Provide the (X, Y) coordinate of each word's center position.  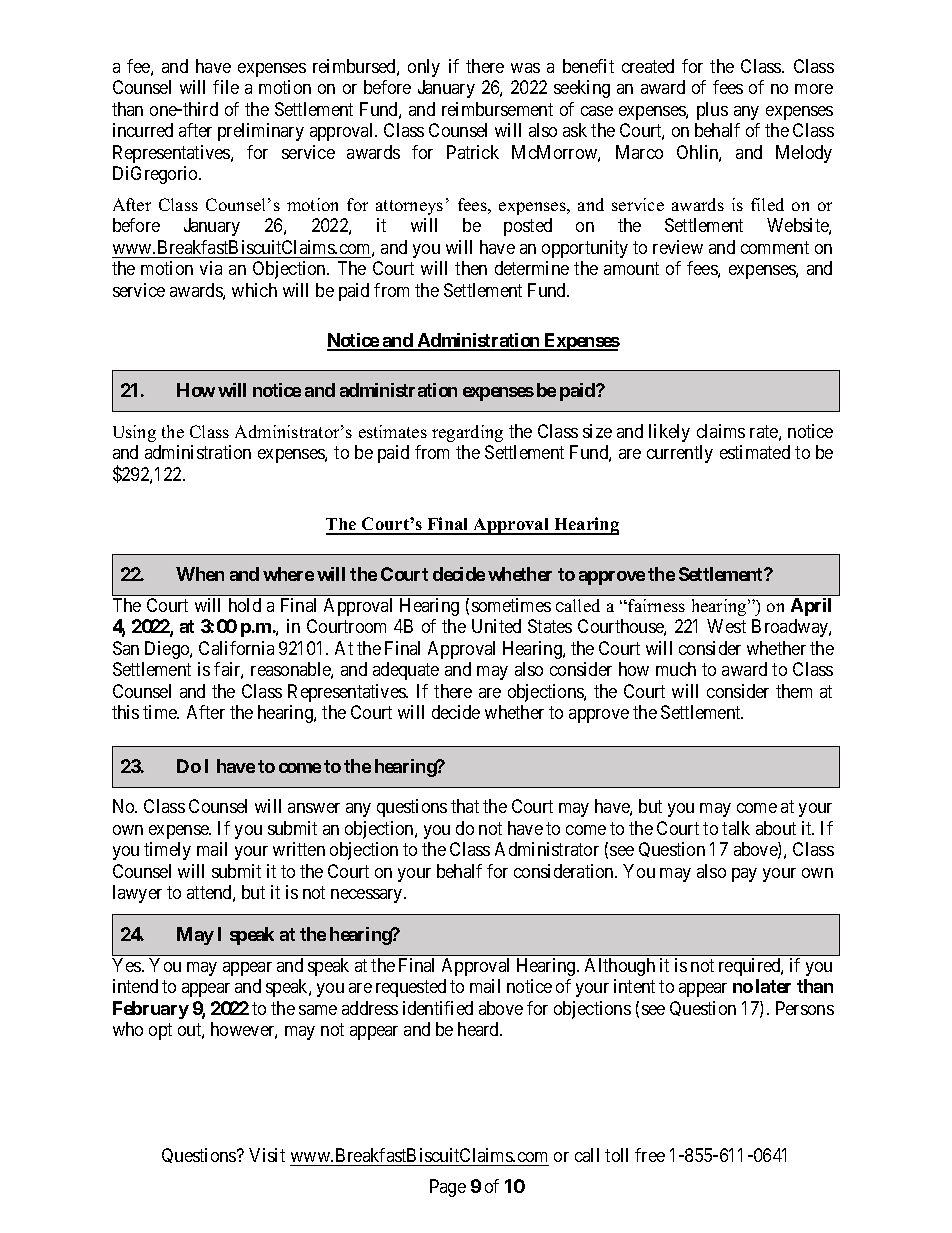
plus (712, 111)
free (650, 1155)
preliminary (261, 132)
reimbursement (497, 109)
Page (448, 1188)
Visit (267, 1155)
